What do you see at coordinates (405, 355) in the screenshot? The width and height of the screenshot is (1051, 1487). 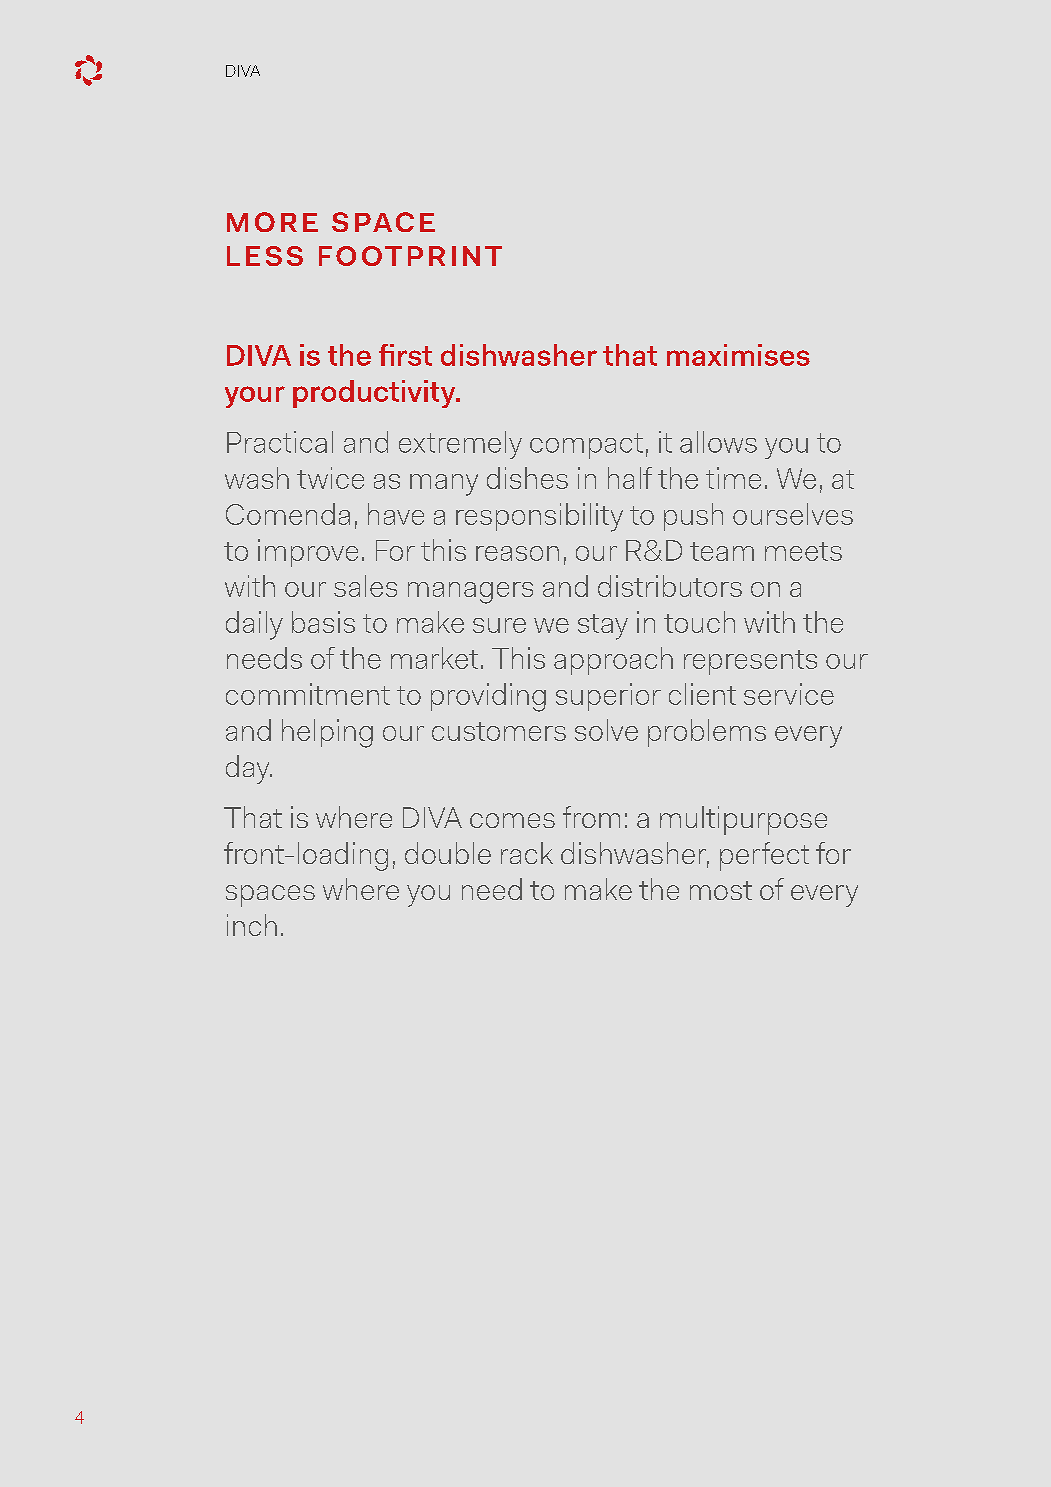 I see `first` at bounding box center [405, 355].
